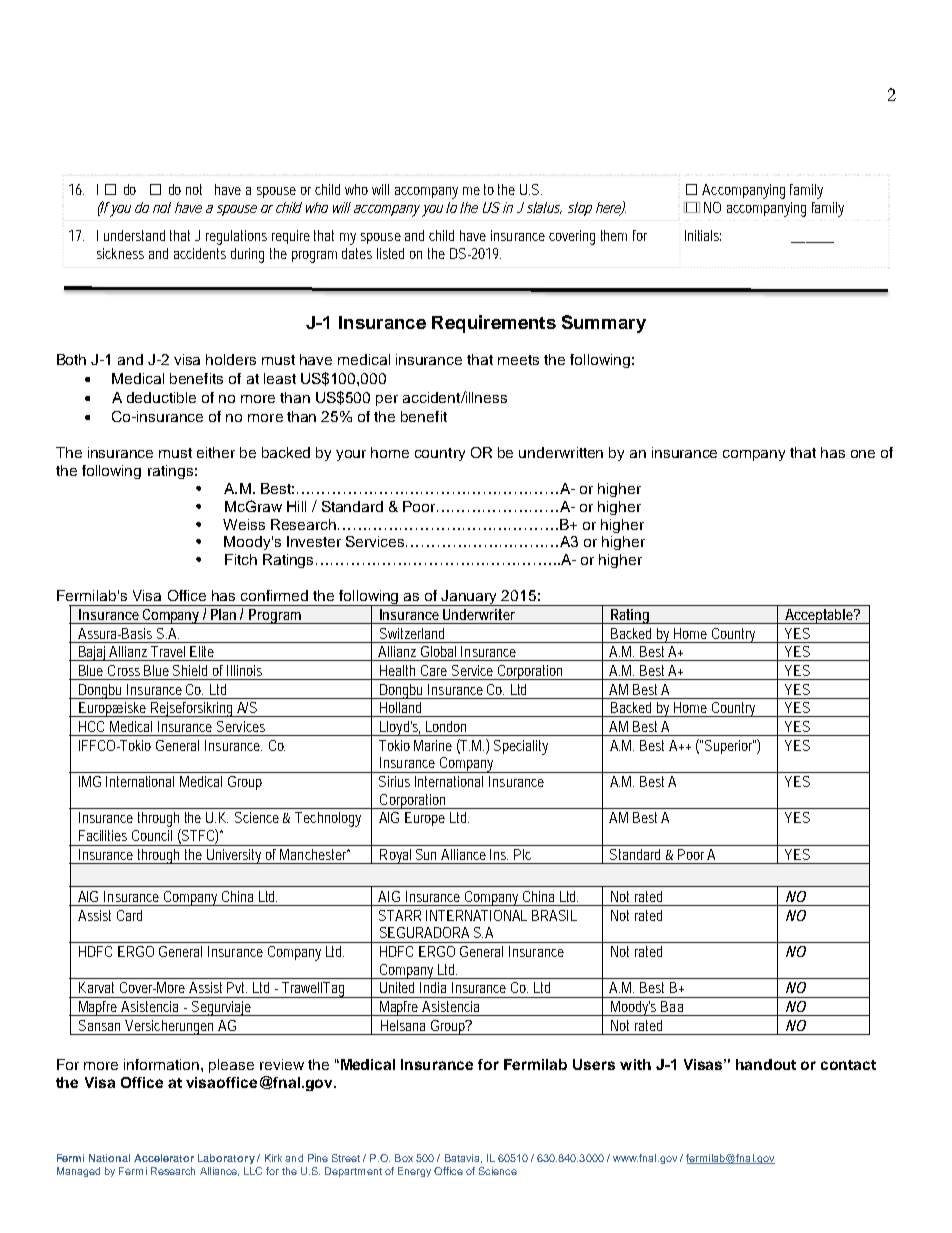  What do you see at coordinates (766, 1064) in the page?
I see `handout` at bounding box center [766, 1064].
